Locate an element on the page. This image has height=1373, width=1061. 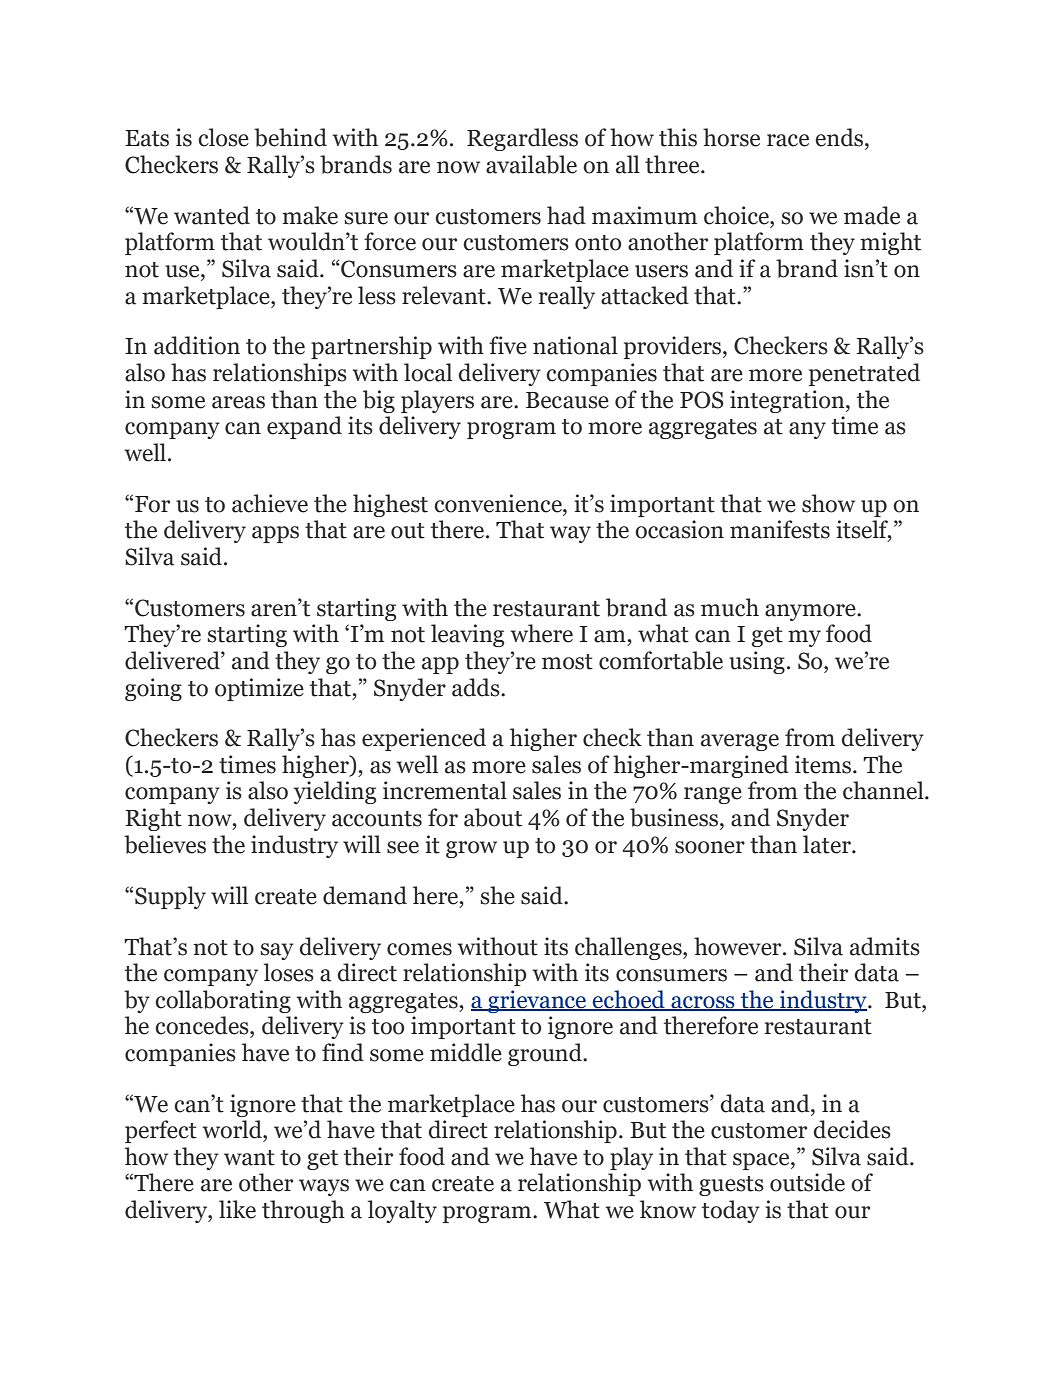
areas is located at coordinates (238, 402).
